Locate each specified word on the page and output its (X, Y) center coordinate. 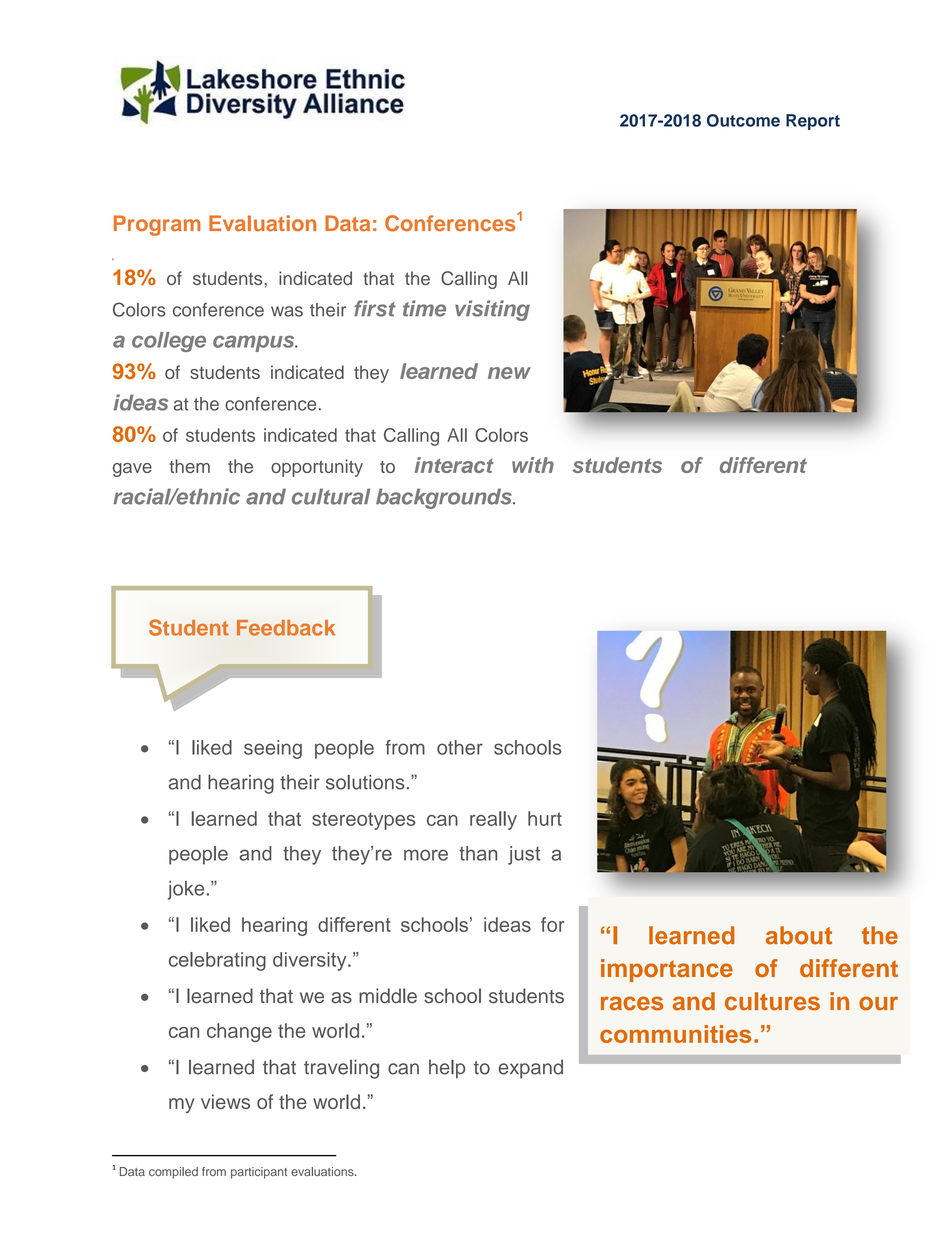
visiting (492, 310)
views (225, 1101)
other (460, 747)
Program (157, 225)
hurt (545, 818)
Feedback (286, 628)
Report (813, 122)
